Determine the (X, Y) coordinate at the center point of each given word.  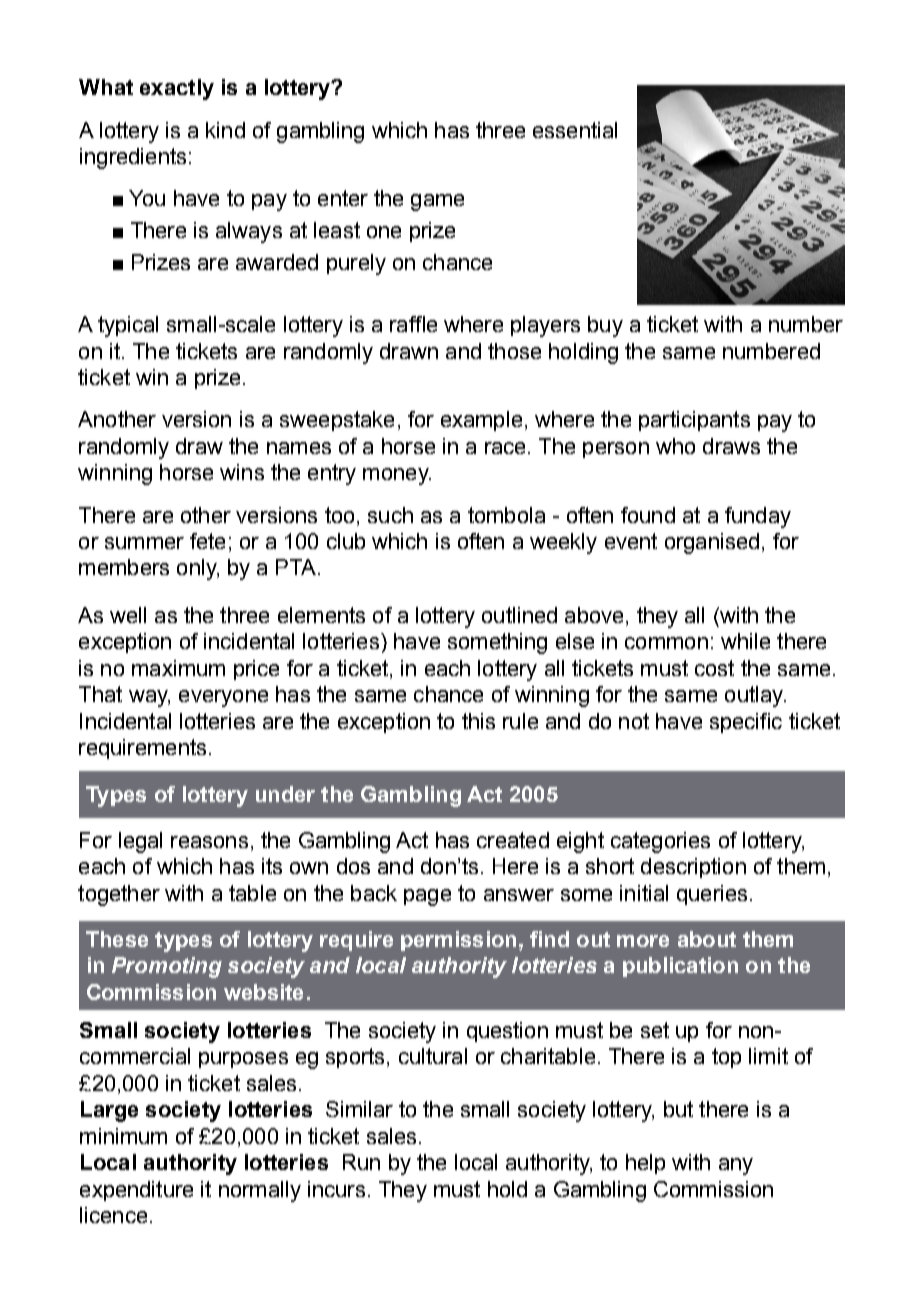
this (478, 721)
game (437, 202)
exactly (177, 89)
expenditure (136, 1191)
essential (575, 130)
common (666, 643)
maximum (178, 668)
